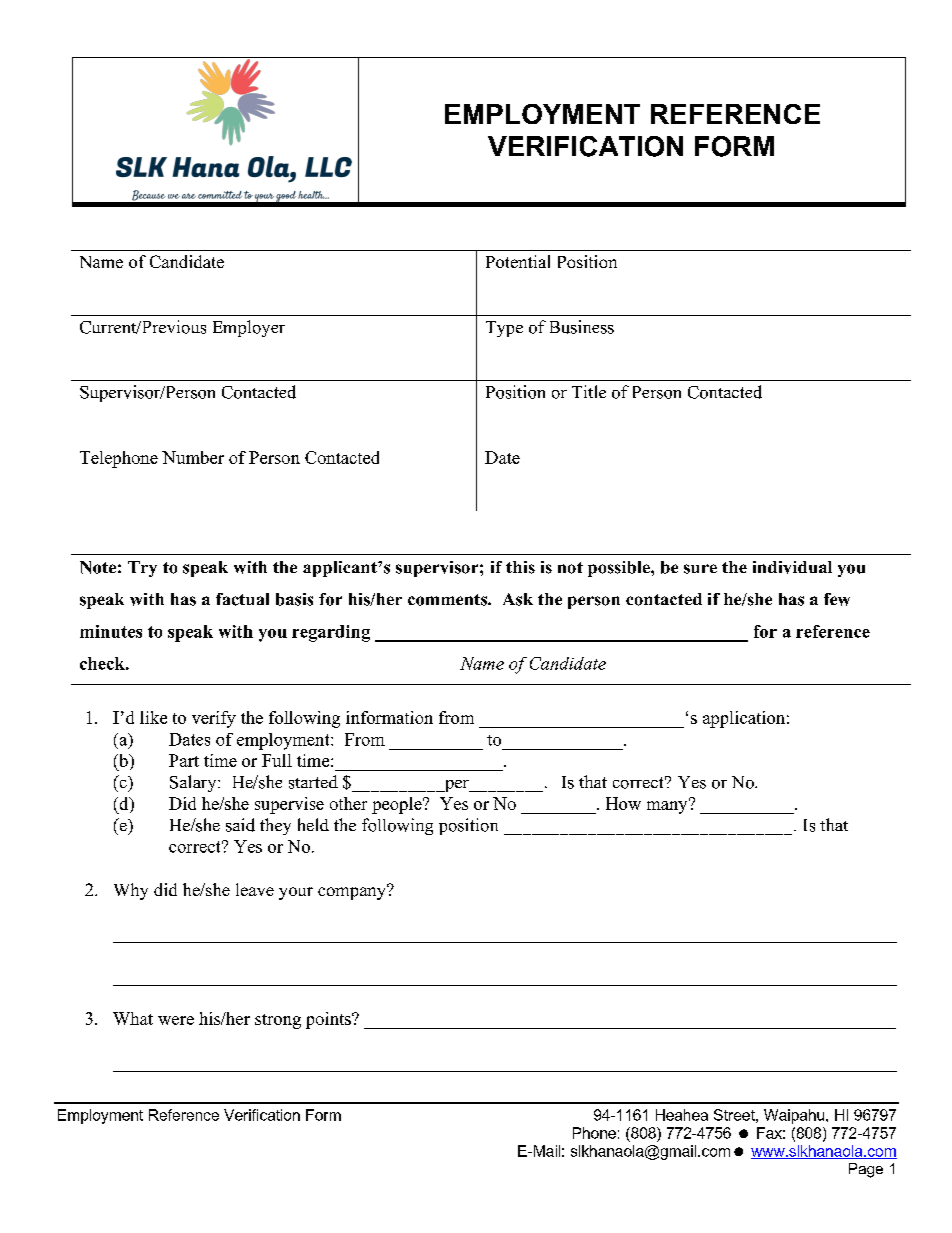 Image resolution: width=952 pixels, height=1233 pixels. I want to click on points, so click(329, 1020).
